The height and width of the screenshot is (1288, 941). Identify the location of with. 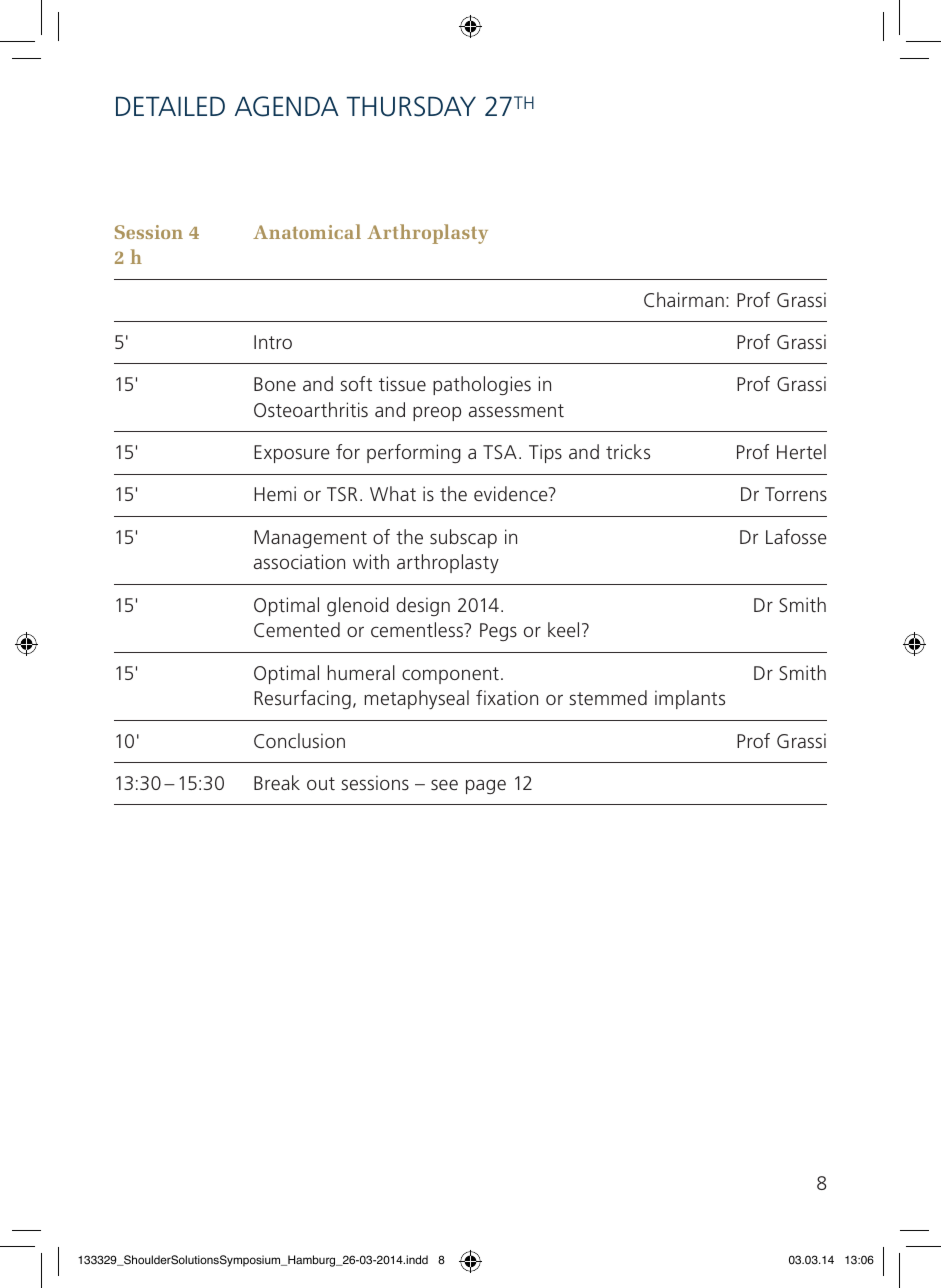
(371, 561).
